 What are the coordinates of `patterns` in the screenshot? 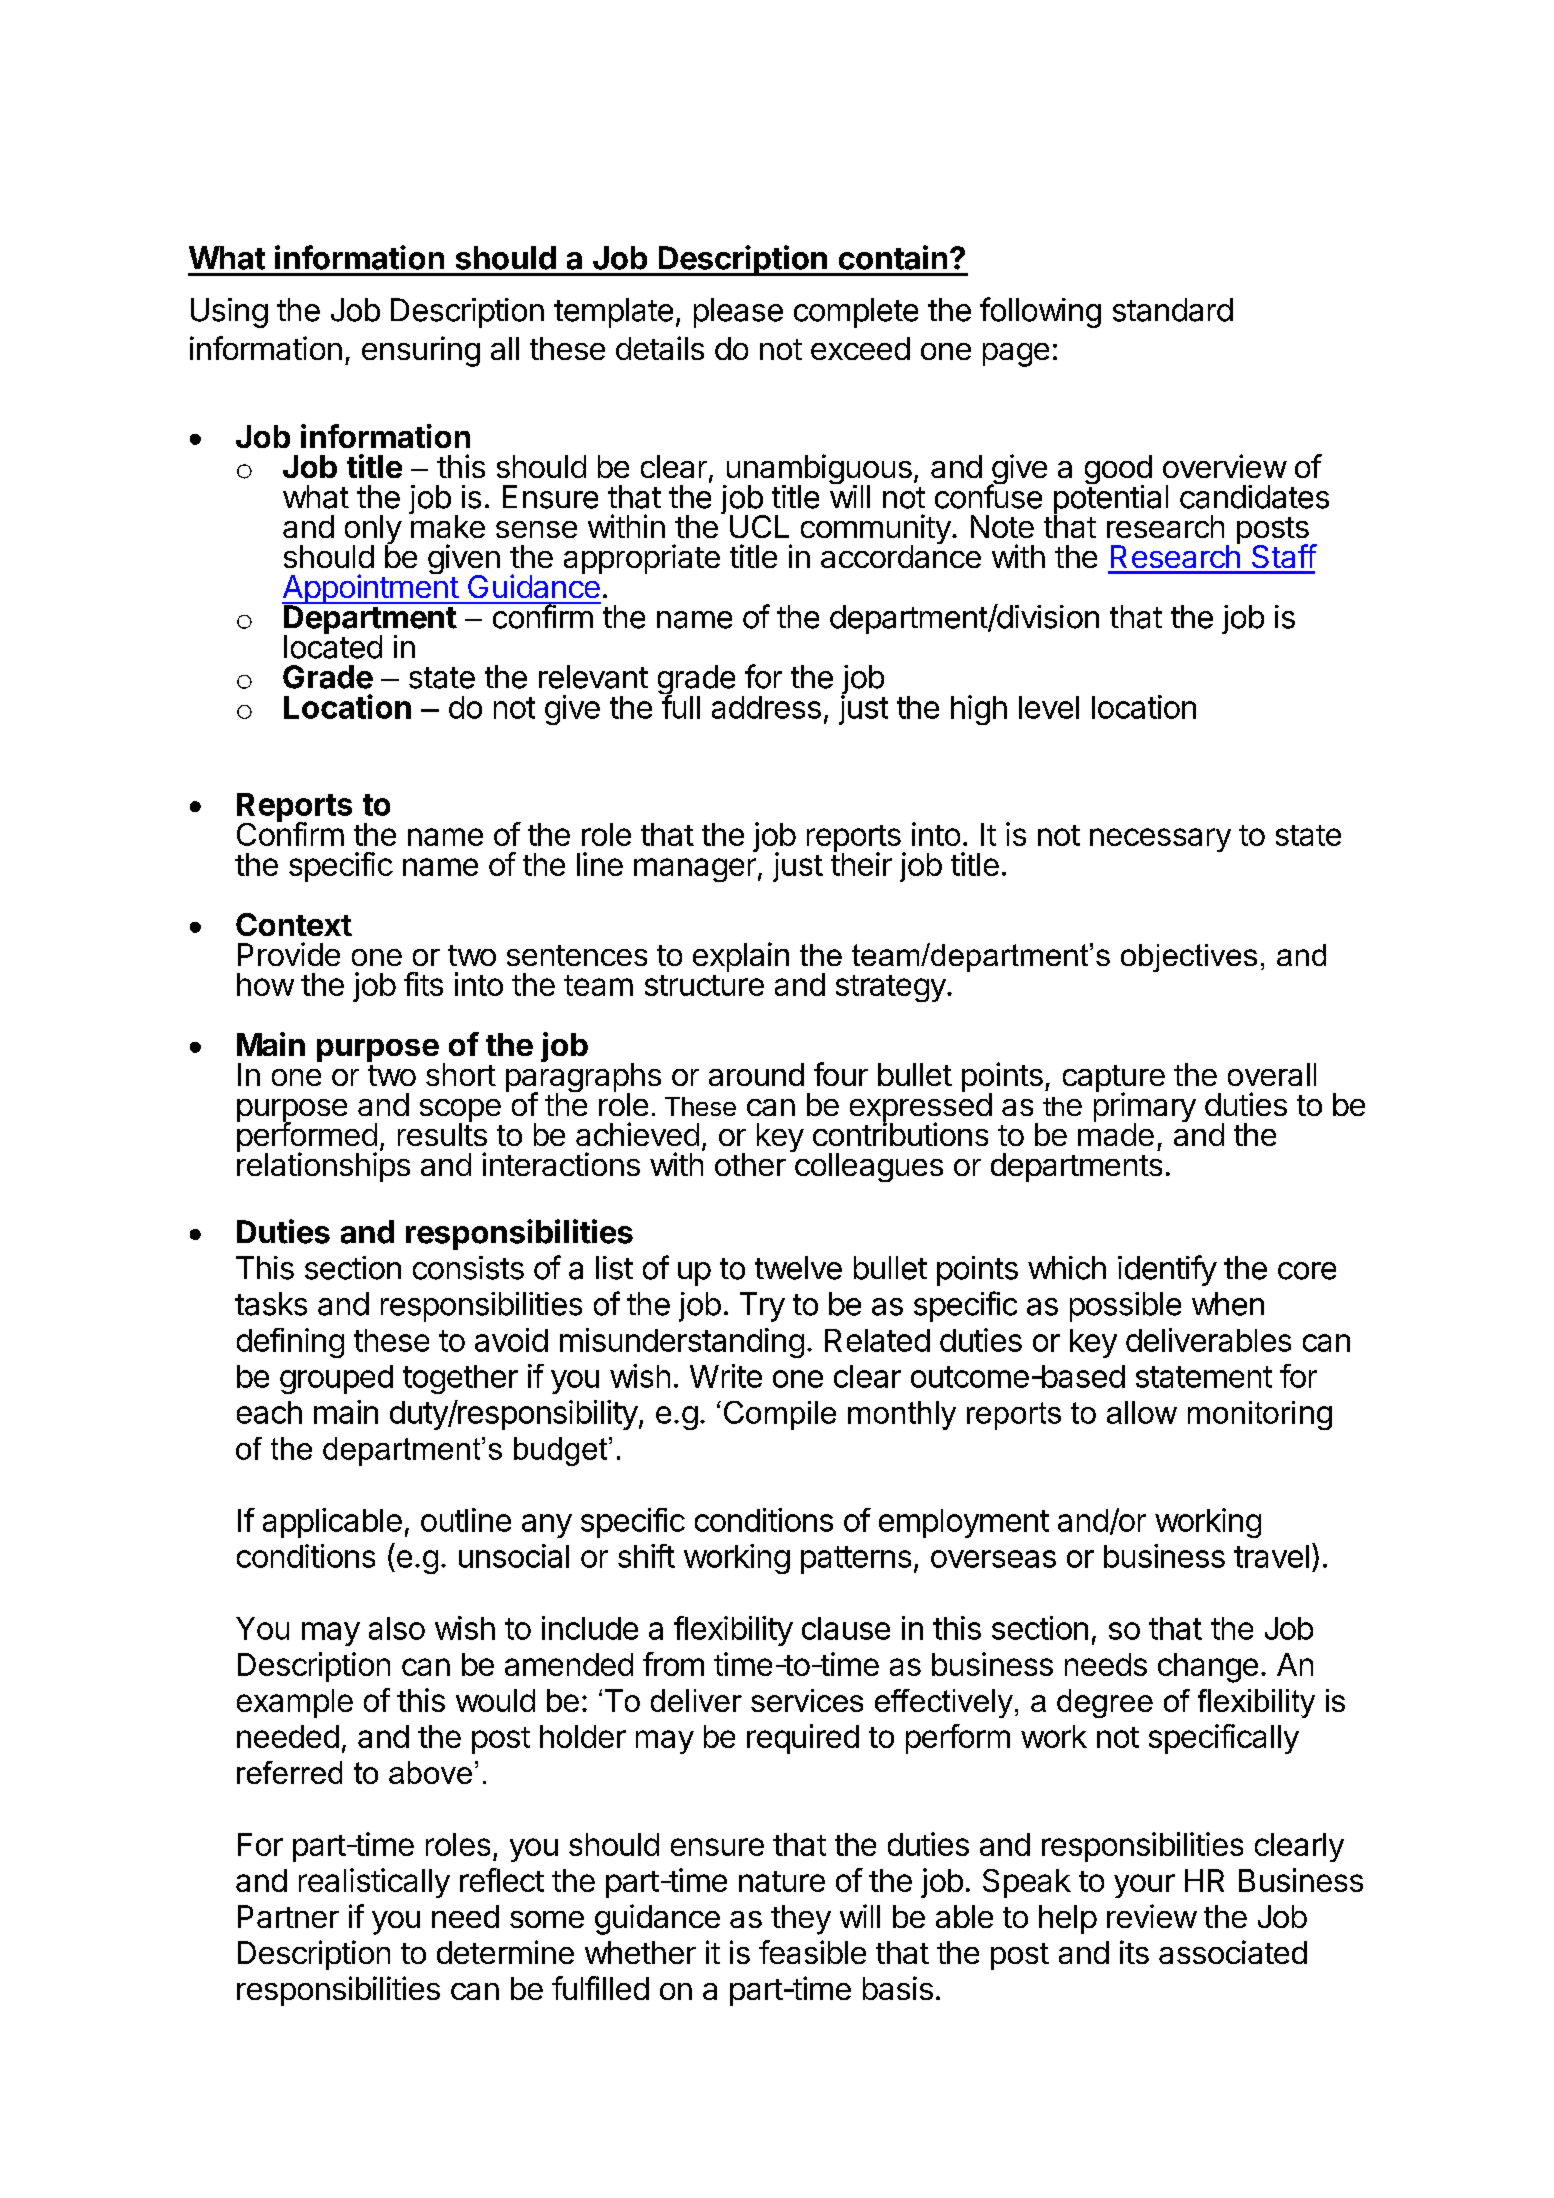 It's located at (856, 1560).
